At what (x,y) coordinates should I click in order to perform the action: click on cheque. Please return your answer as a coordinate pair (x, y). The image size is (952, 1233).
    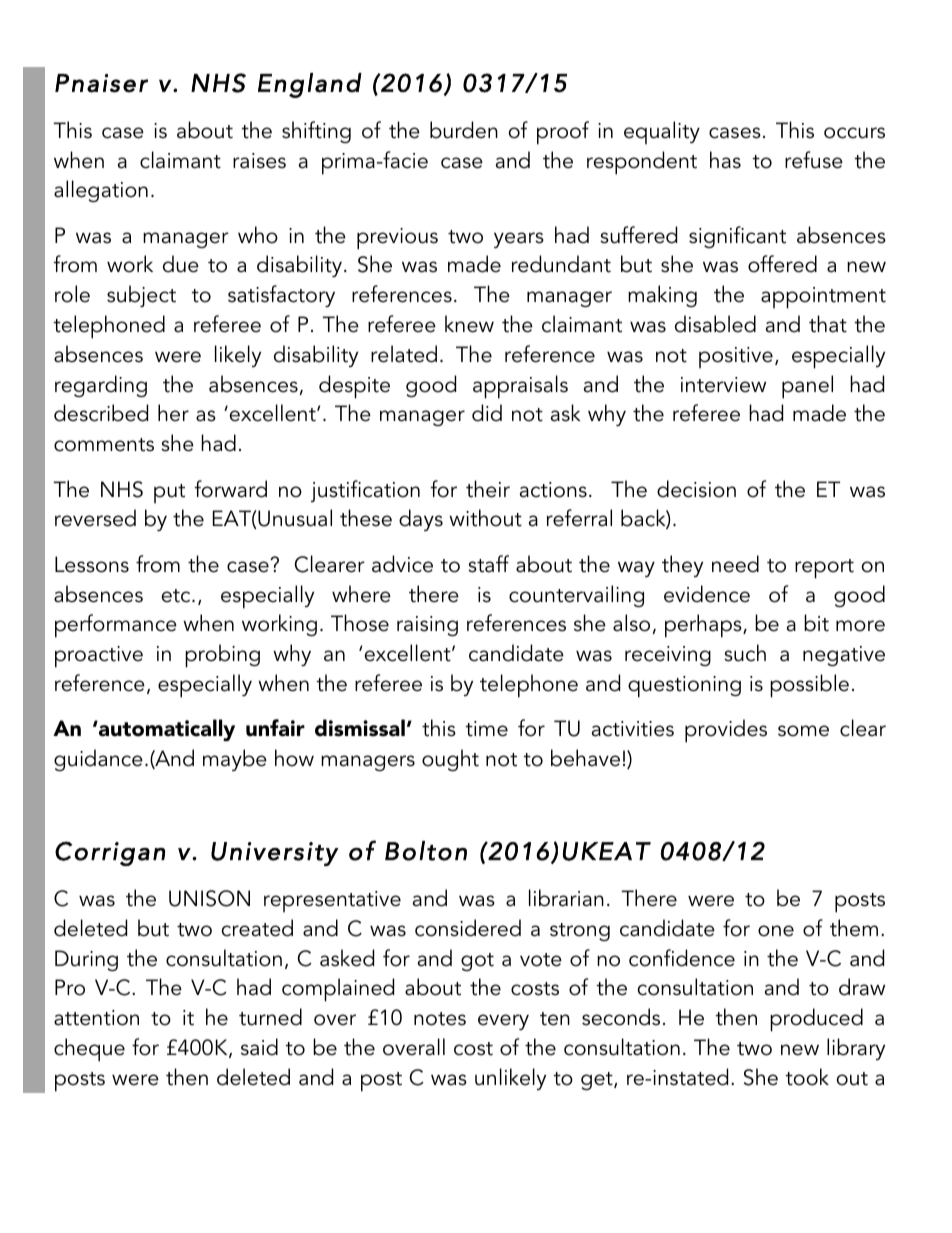
    Looking at the image, I should click on (89, 1050).
